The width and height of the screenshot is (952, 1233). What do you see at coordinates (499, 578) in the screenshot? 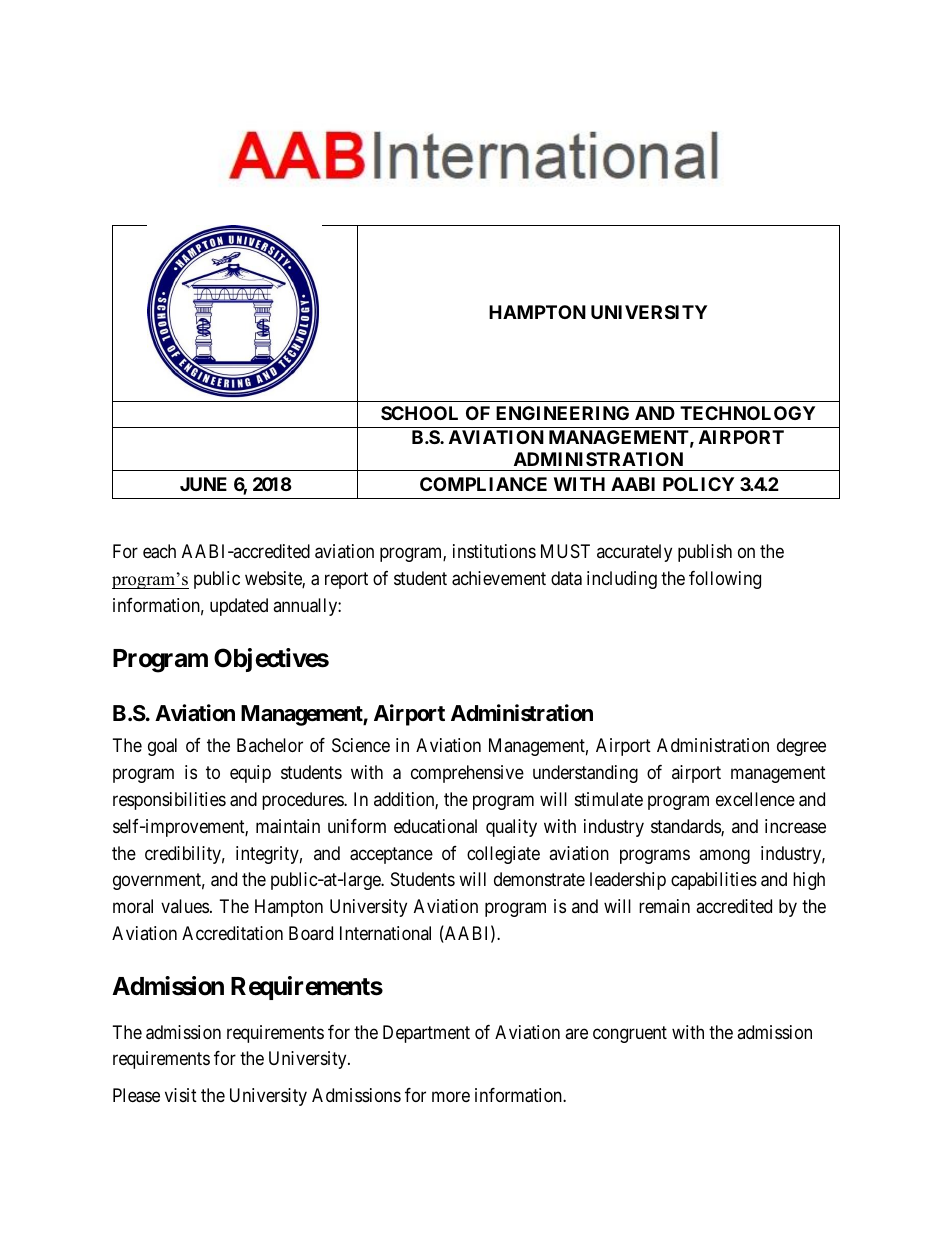
I see `achievement` at bounding box center [499, 578].
